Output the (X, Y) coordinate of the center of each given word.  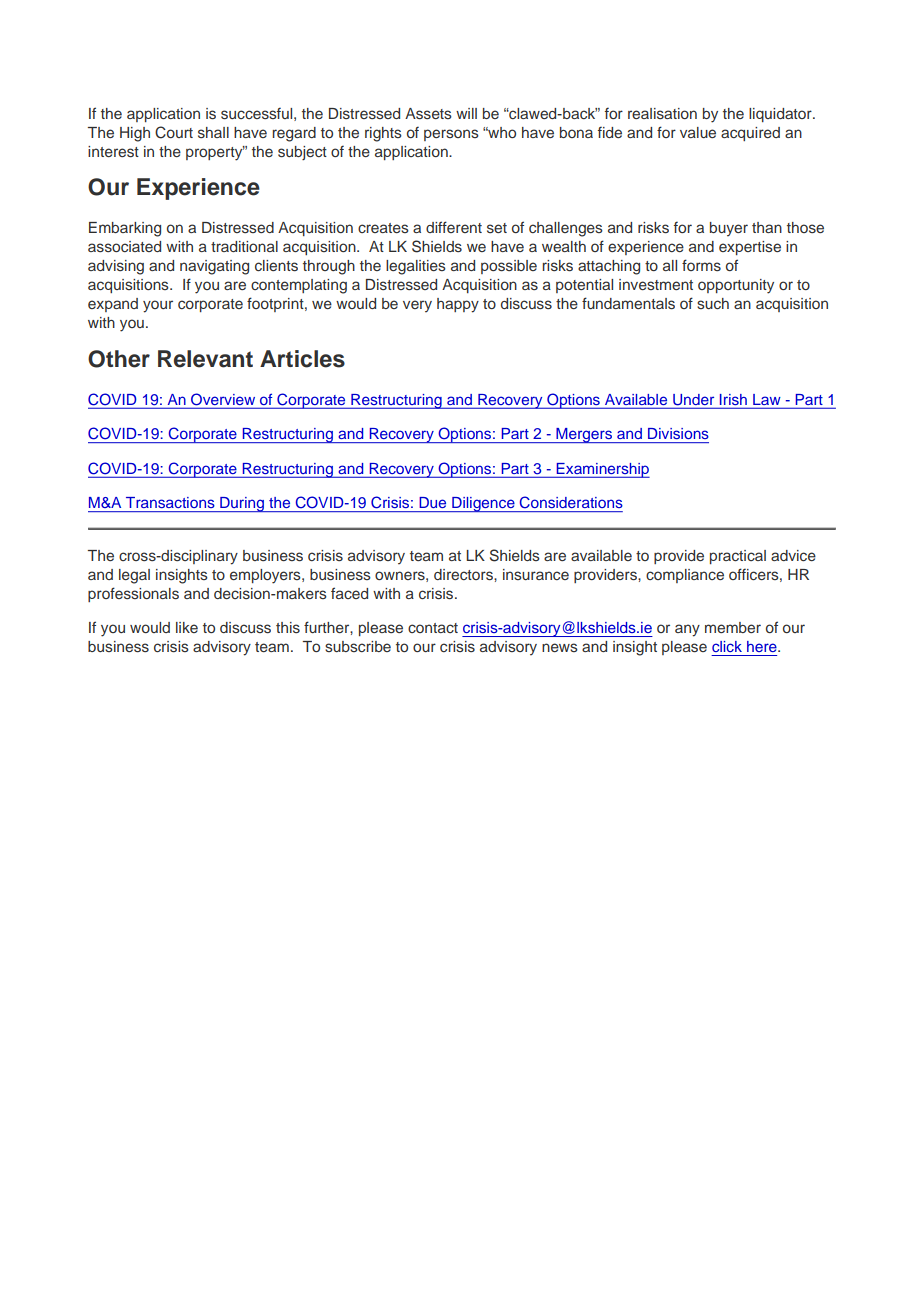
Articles (302, 359)
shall (213, 132)
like (187, 627)
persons (451, 135)
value (698, 132)
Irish (733, 401)
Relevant (205, 359)
